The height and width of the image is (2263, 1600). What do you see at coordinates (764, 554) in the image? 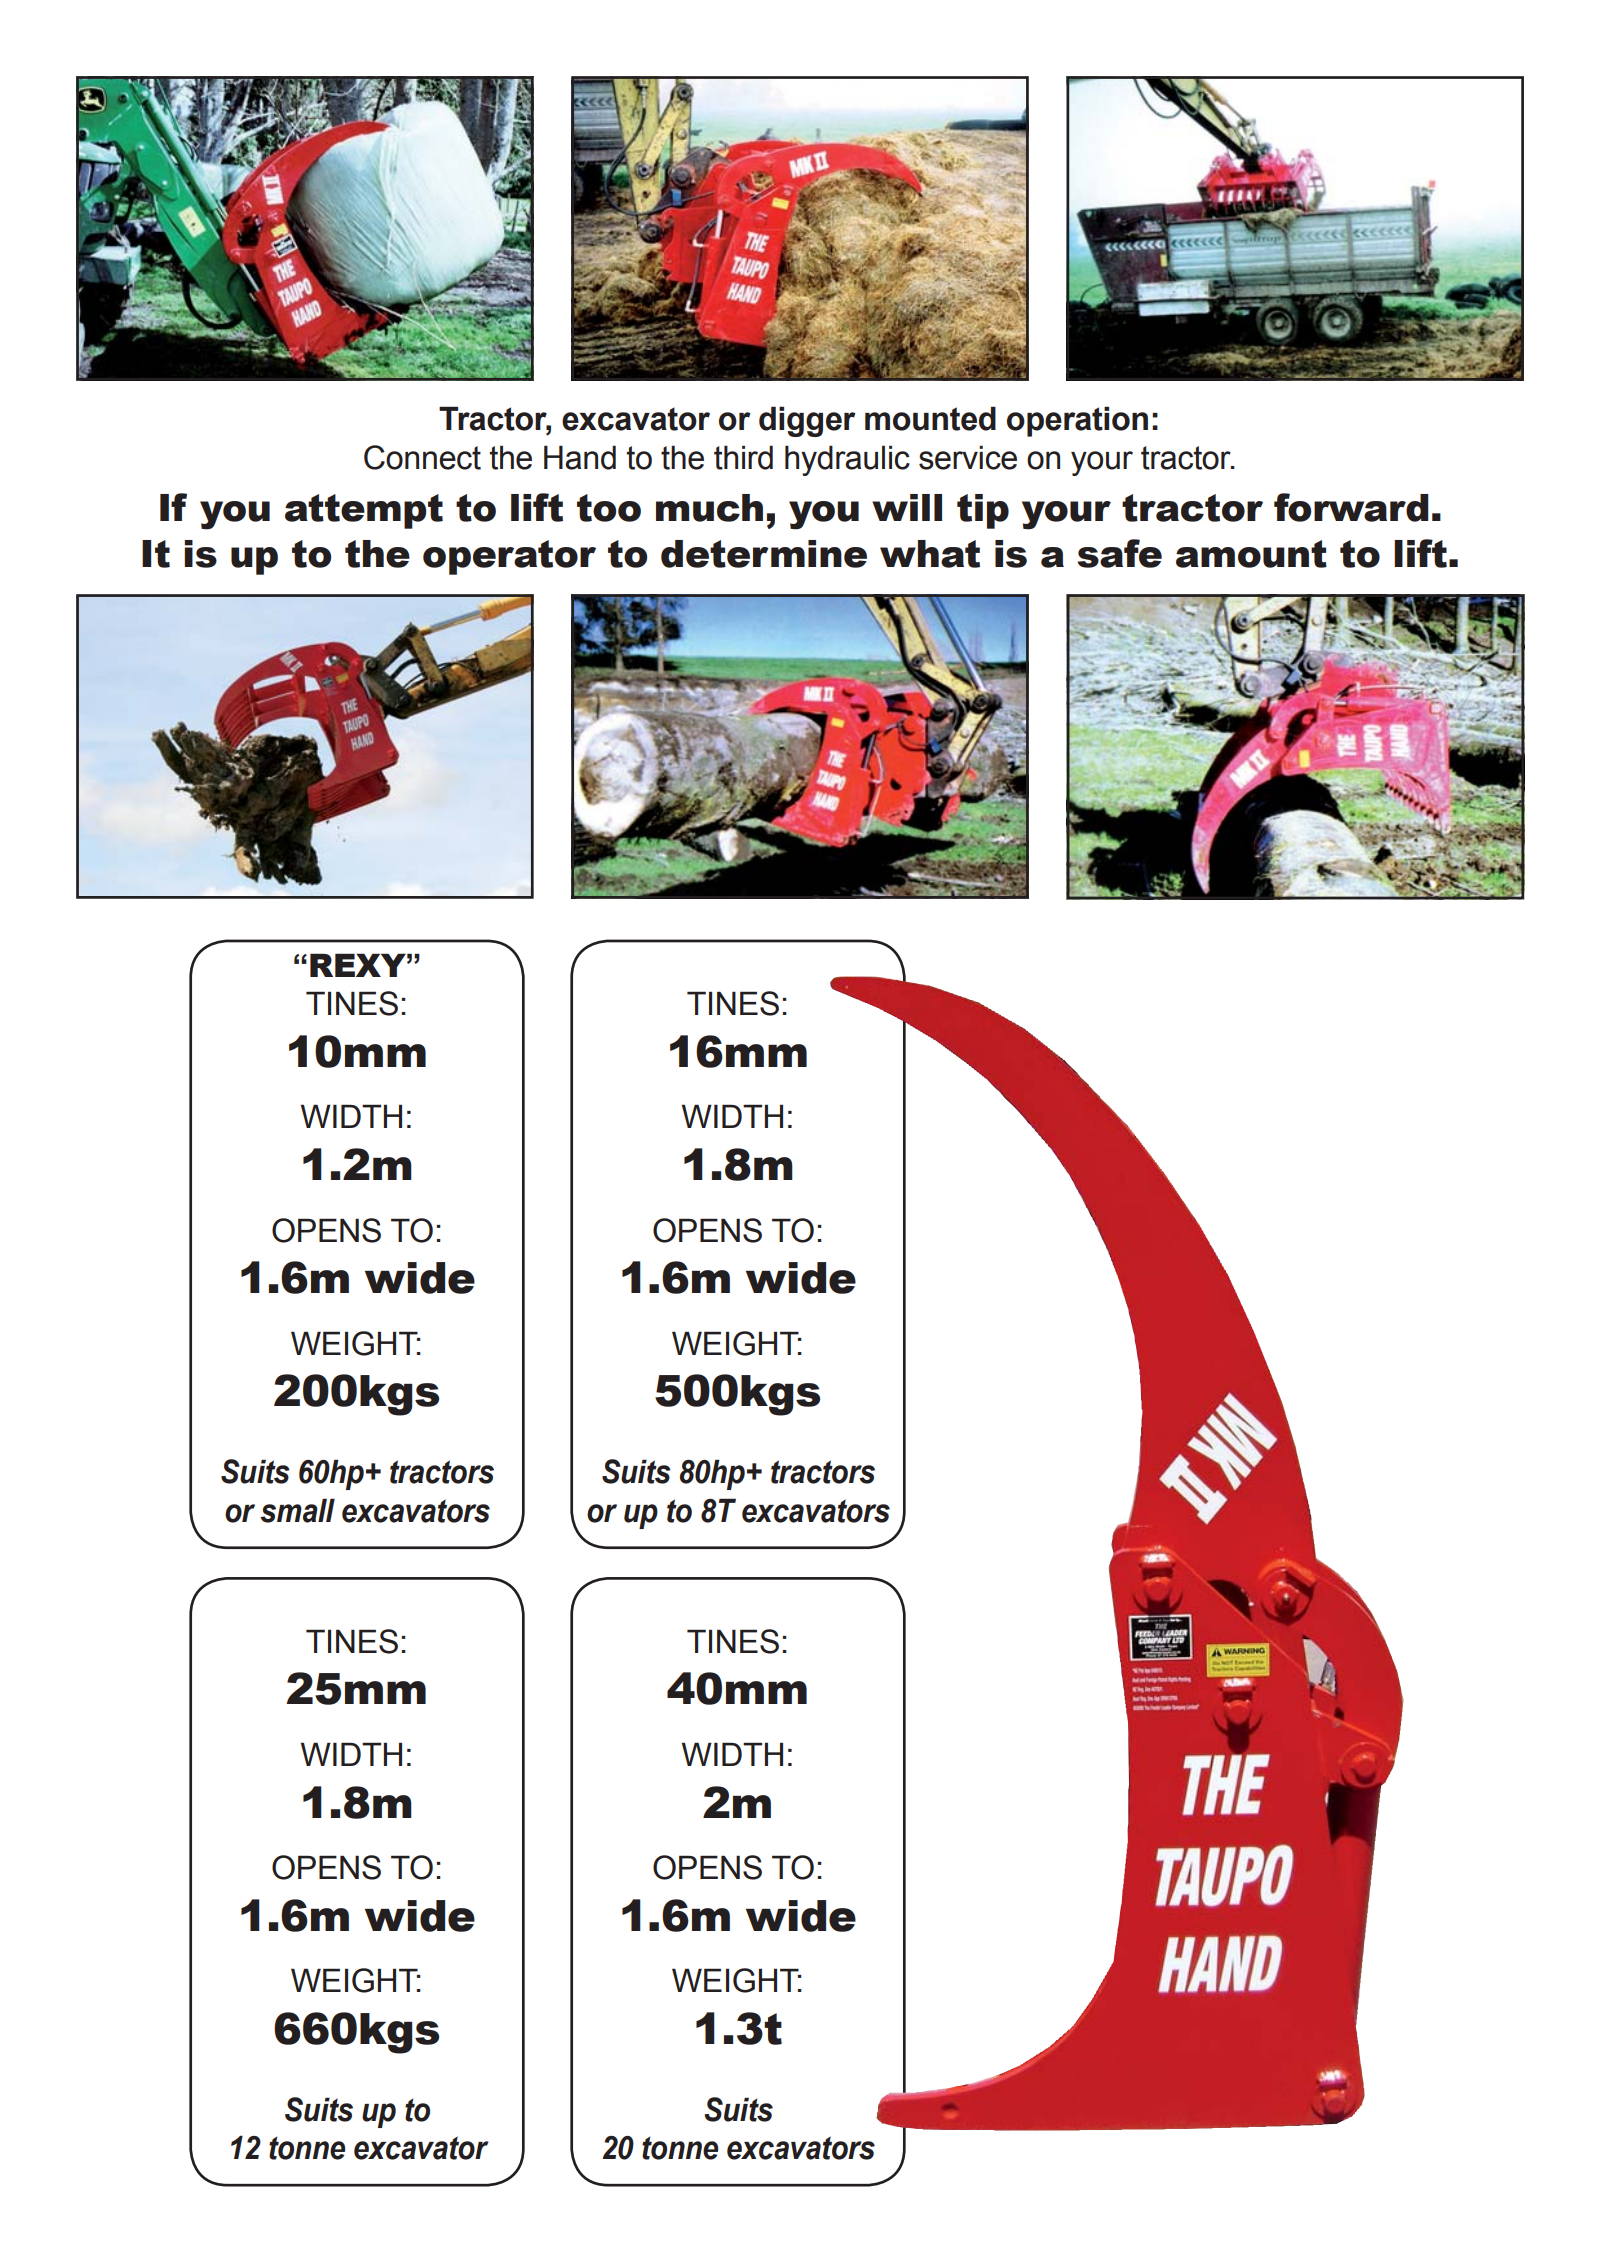
I see `determine` at bounding box center [764, 554].
